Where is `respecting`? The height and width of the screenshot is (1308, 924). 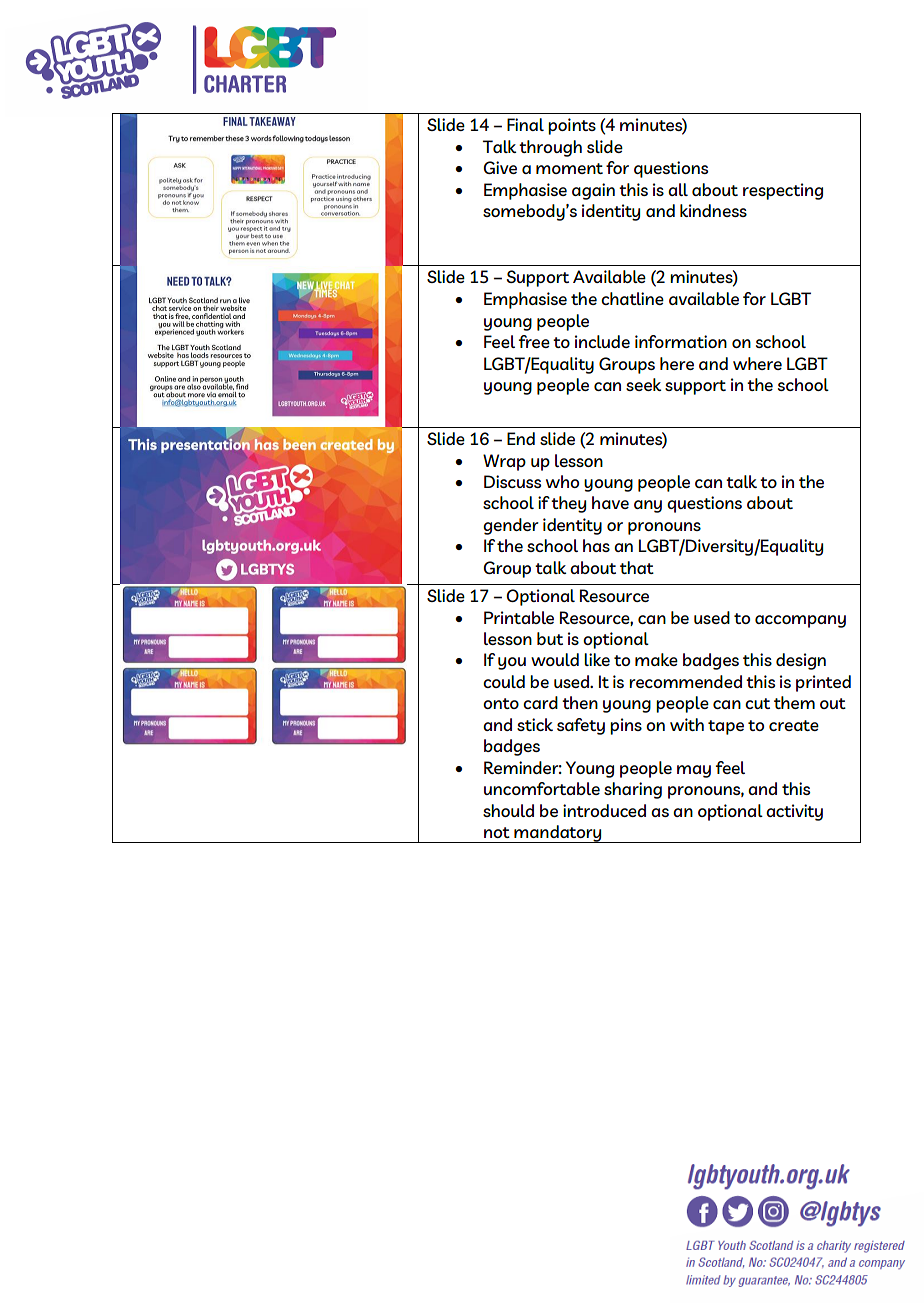
respecting is located at coordinates (783, 191).
